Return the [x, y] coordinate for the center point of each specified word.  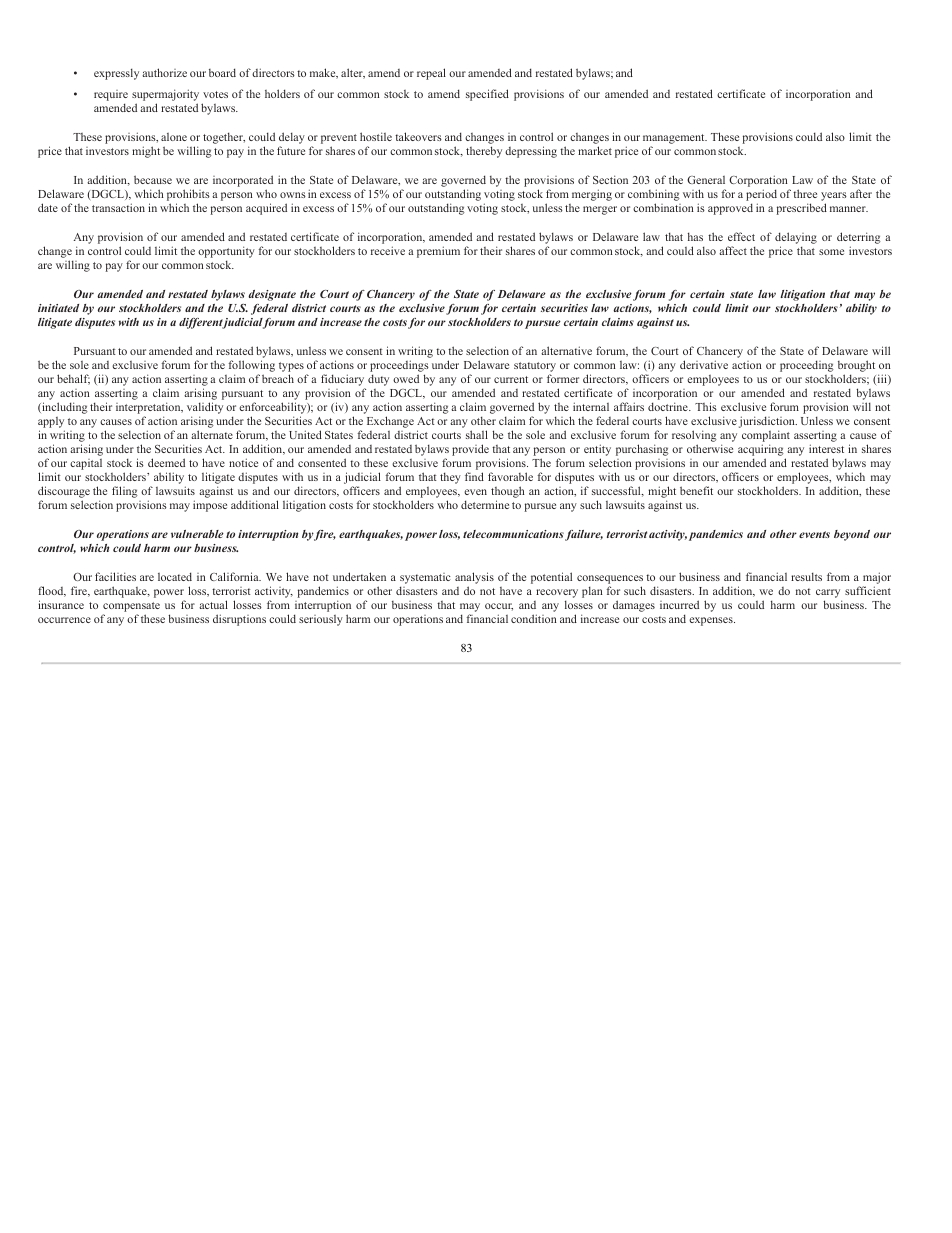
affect [733, 250]
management [675, 140]
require [111, 97]
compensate [131, 608]
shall [477, 434]
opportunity [226, 253]
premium [438, 252]
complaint [766, 437]
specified [487, 95]
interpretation [149, 409]
